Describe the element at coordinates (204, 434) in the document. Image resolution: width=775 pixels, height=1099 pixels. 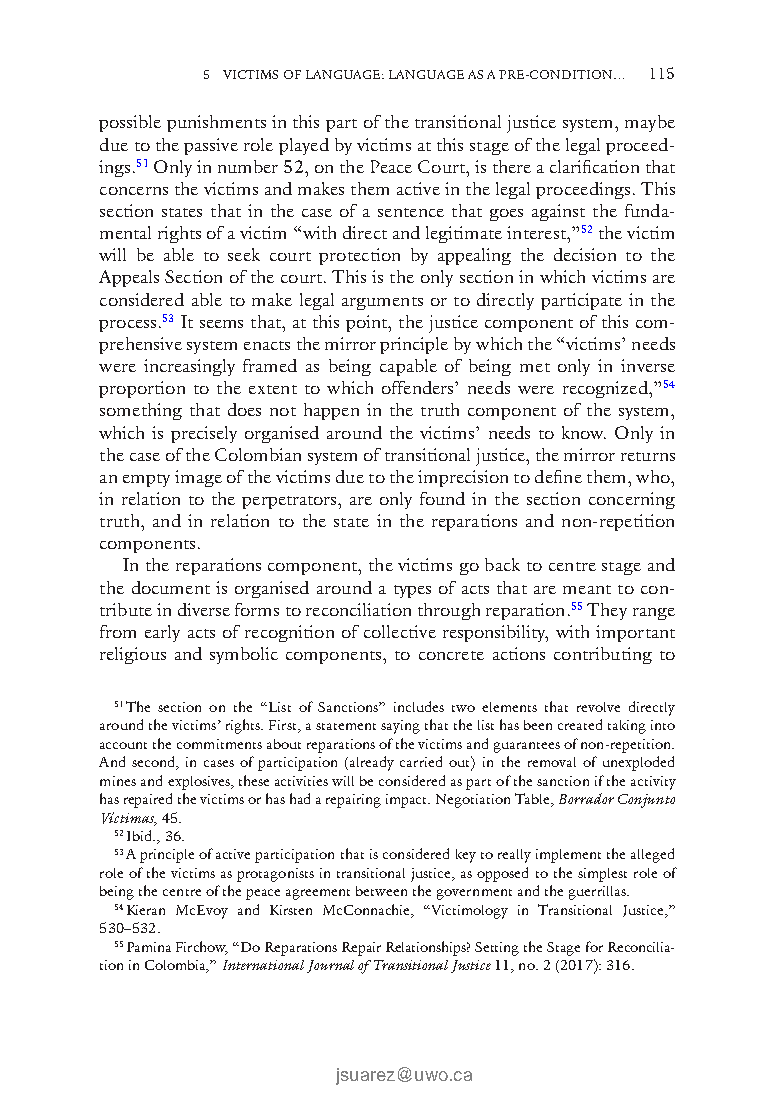
I see `precisely` at that location.
